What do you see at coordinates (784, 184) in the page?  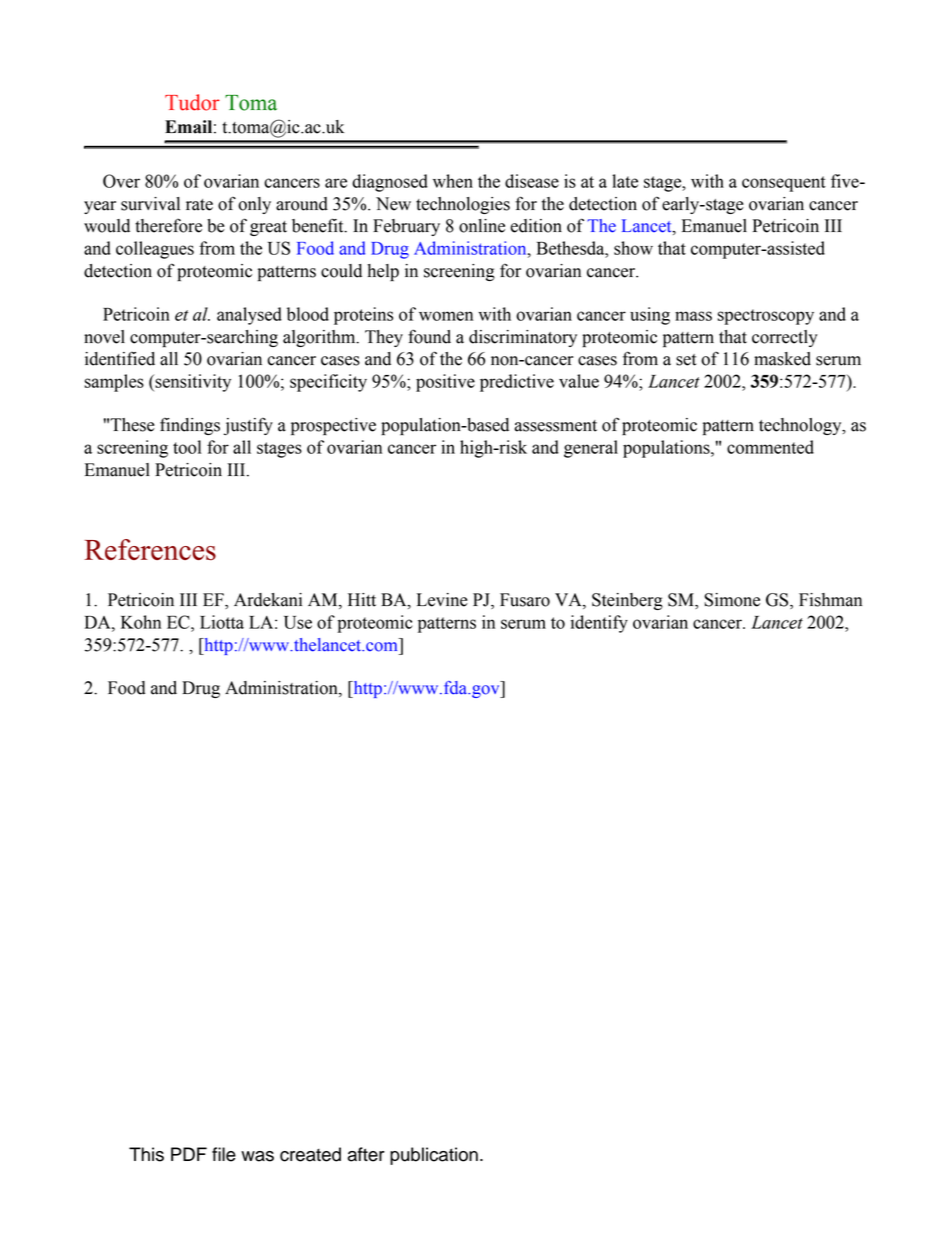 I see `consequent` at bounding box center [784, 184].
